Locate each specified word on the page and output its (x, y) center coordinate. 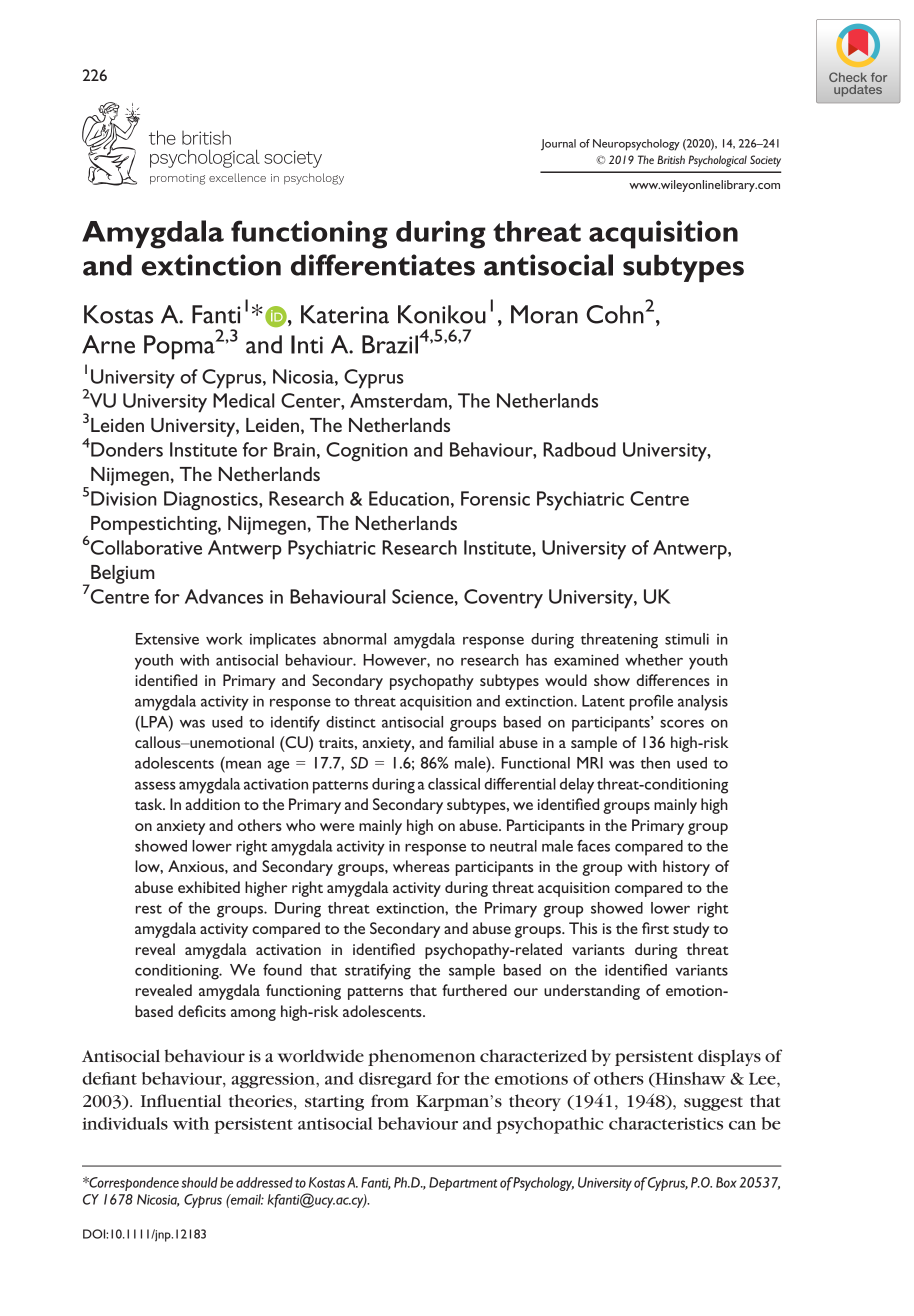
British (671, 159)
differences (673, 680)
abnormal (354, 639)
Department (463, 1184)
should (199, 1182)
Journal (558, 145)
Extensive (167, 639)
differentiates (383, 265)
